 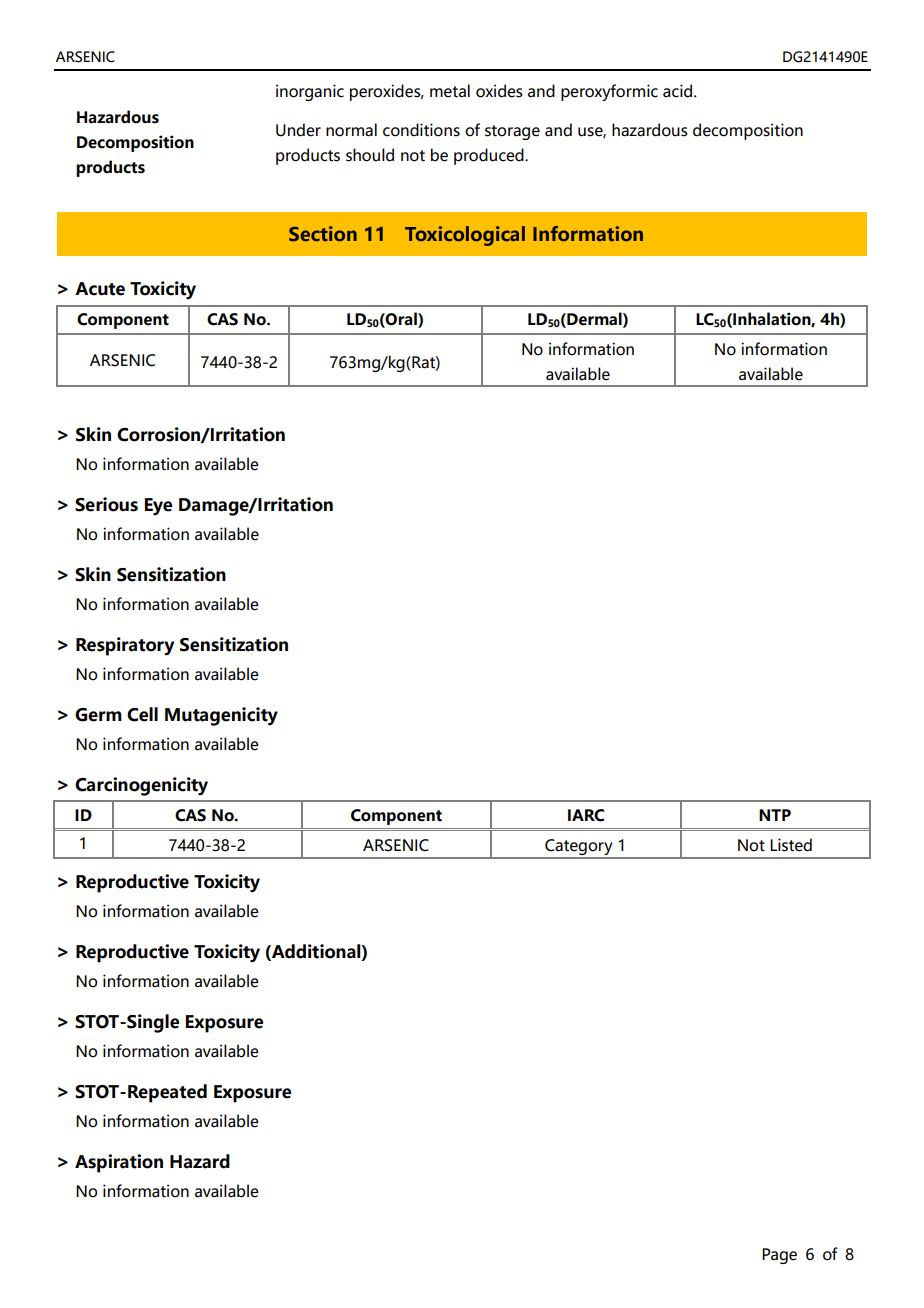 What do you see at coordinates (775, 815) in the document?
I see `NTP` at bounding box center [775, 815].
